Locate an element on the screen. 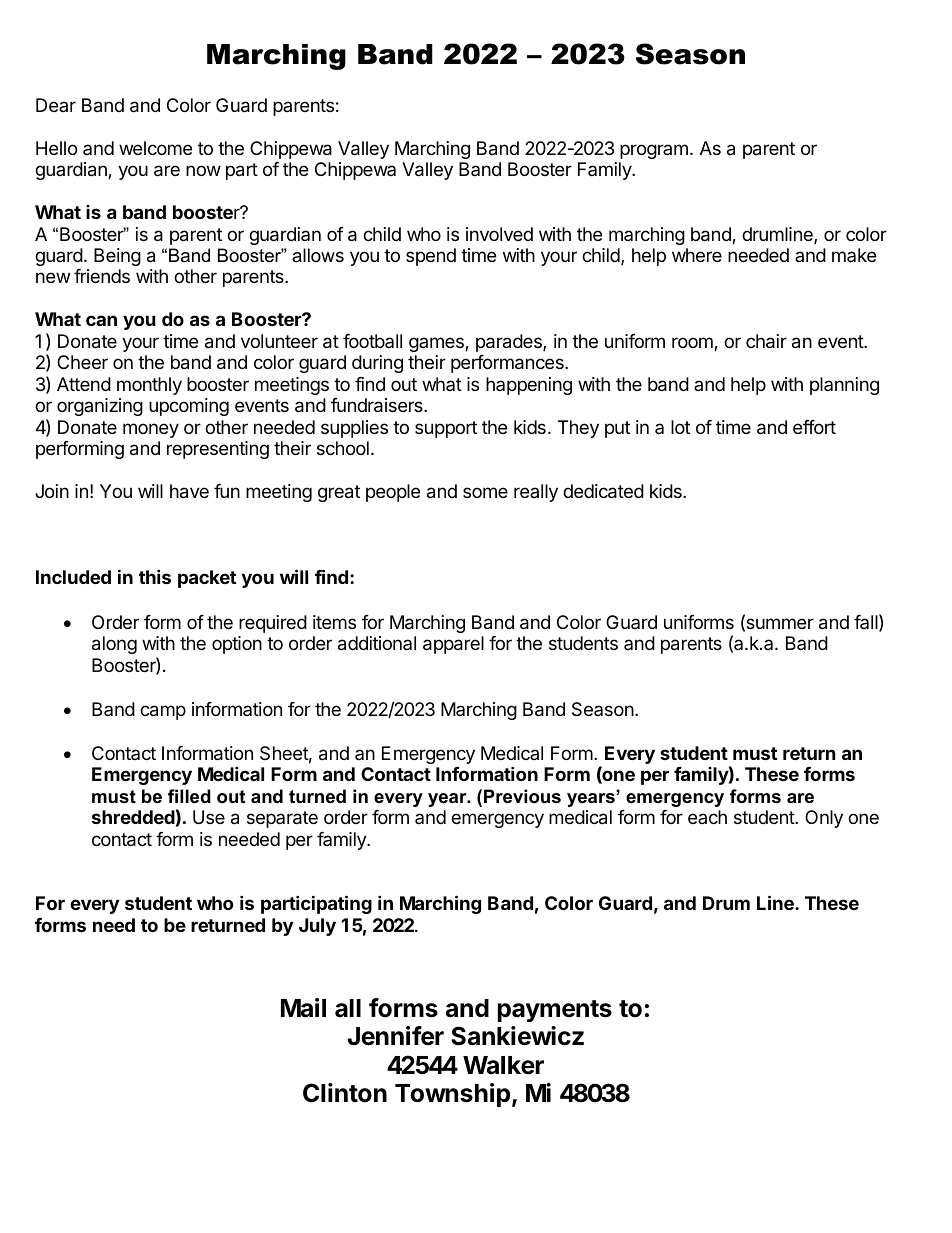  Mail is located at coordinates (303, 1008).
